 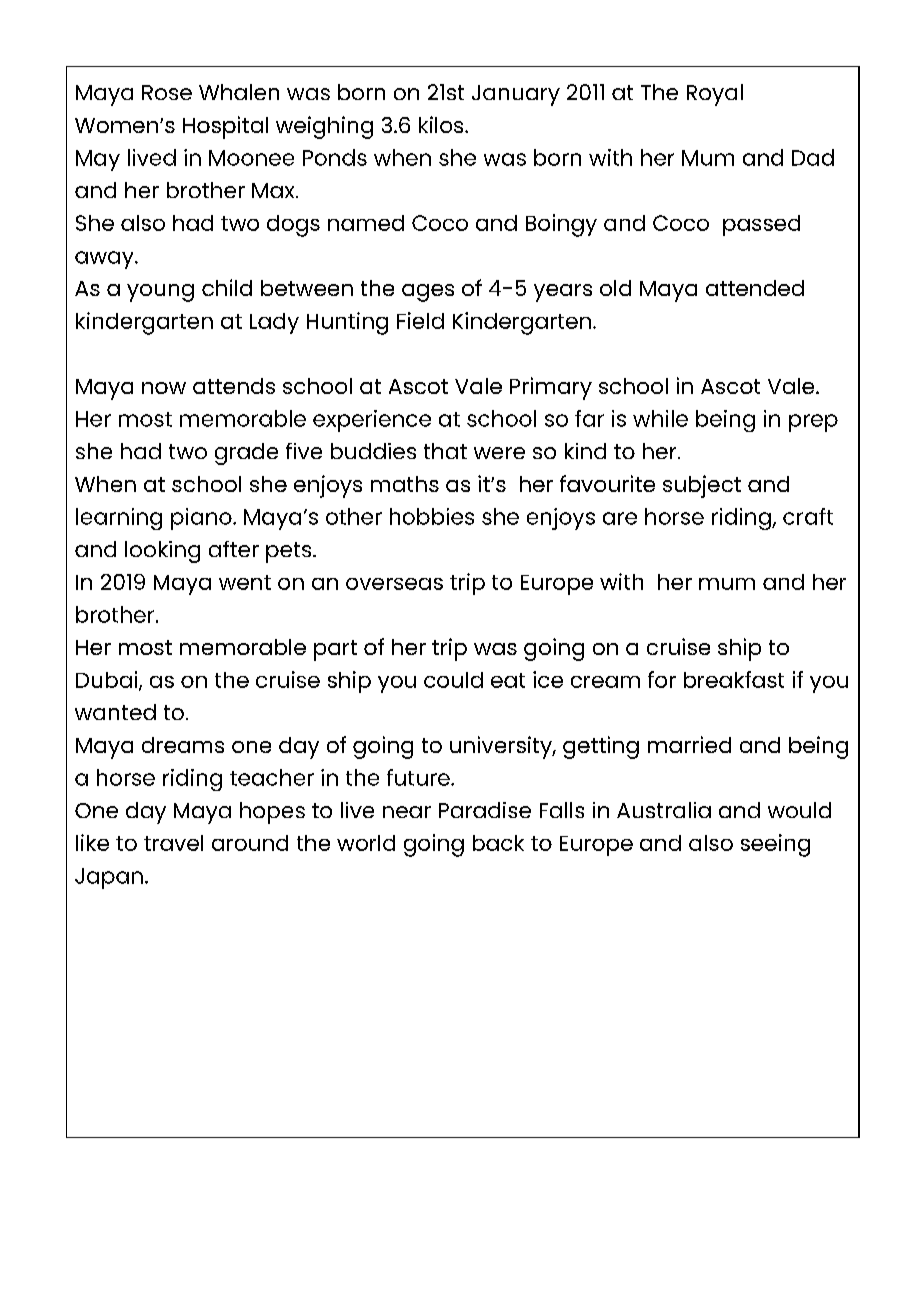 I want to click on learning, so click(x=119, y=519).
